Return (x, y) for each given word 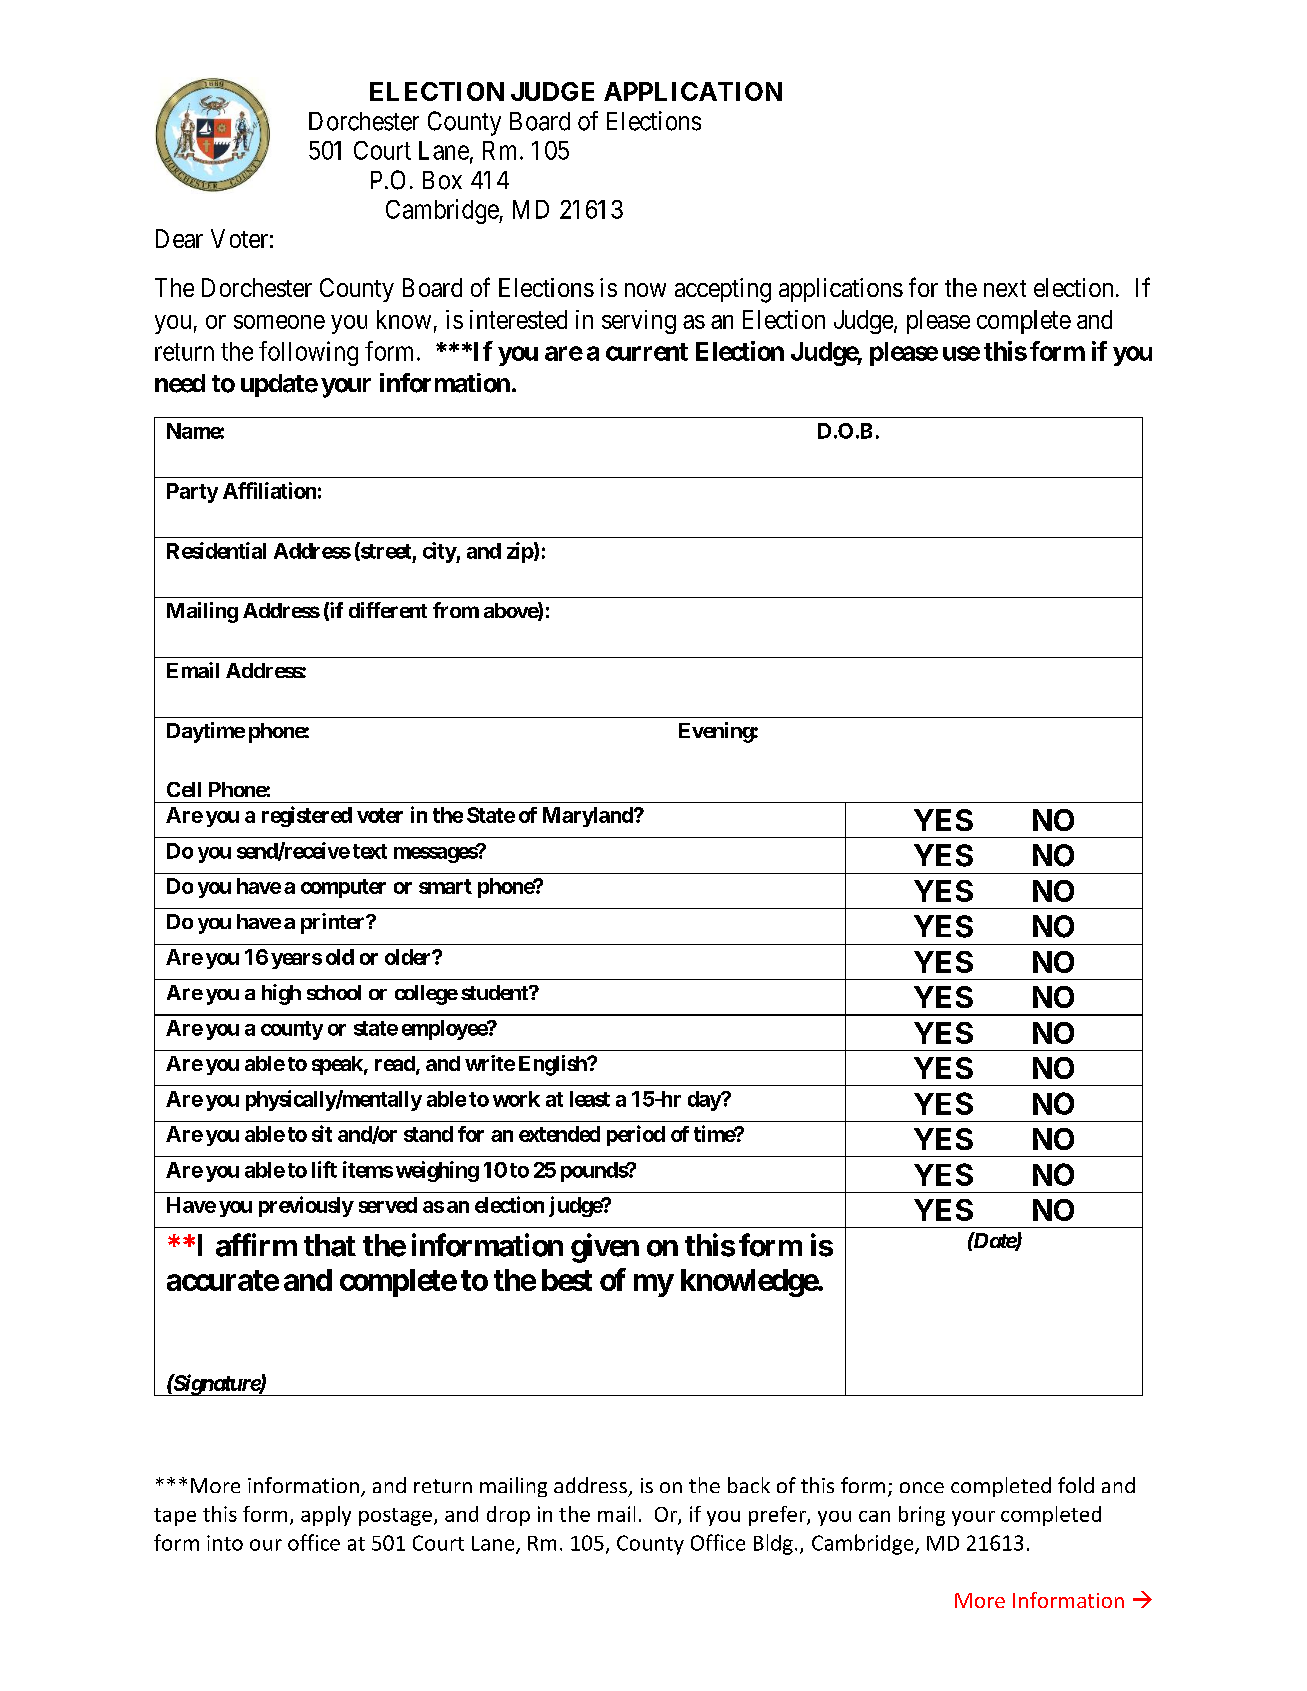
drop (508, 1516)
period (636, 1135)
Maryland (589, 817)
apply (326, 1516)
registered (307, 816)
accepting (723, 290)
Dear (179, 238)
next (1005, 288)
